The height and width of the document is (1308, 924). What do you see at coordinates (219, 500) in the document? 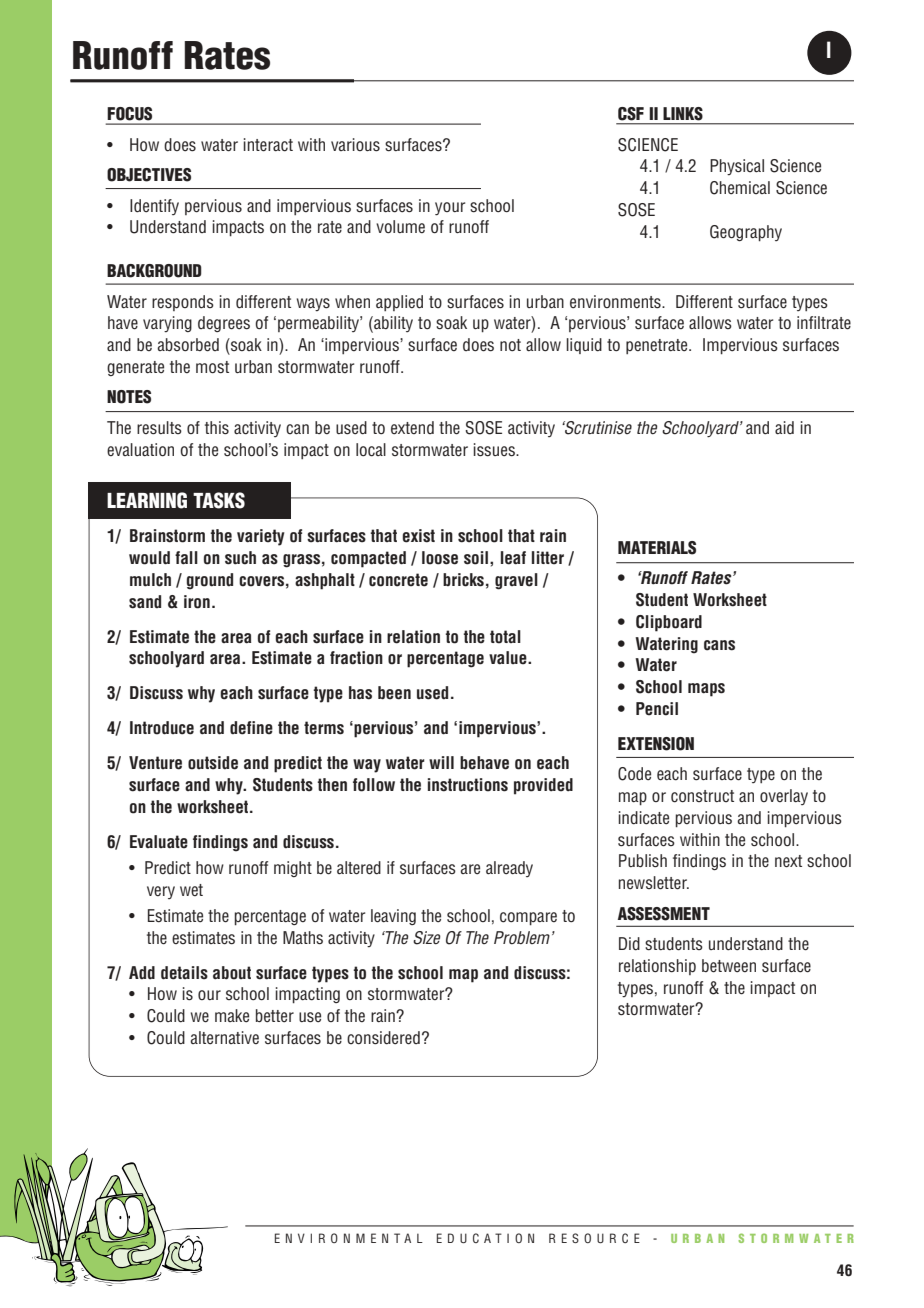
I see `TASKS` at bounding box center [219, 500].
